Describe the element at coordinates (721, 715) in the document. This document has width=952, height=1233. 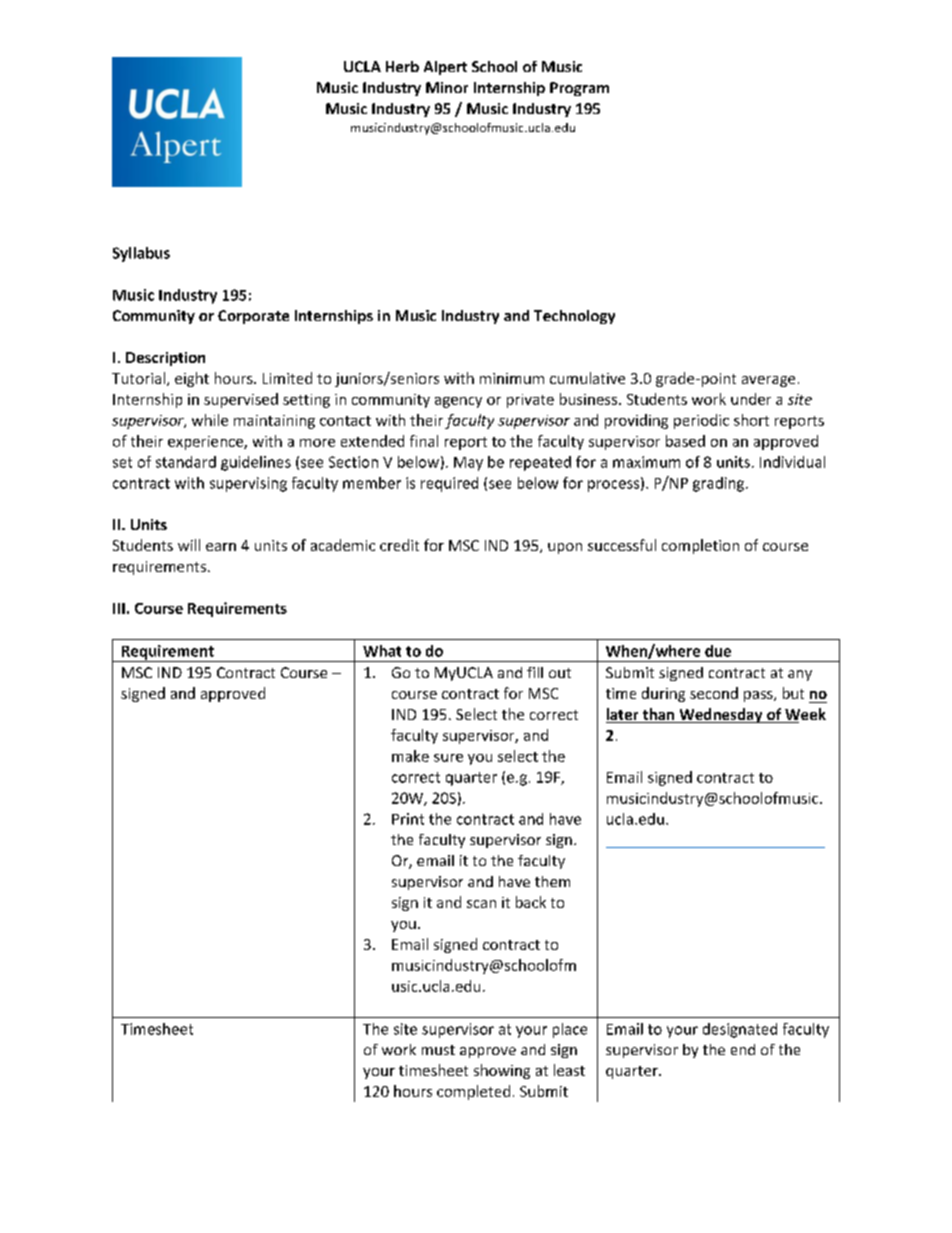
I see `Wednesday` at that location.
